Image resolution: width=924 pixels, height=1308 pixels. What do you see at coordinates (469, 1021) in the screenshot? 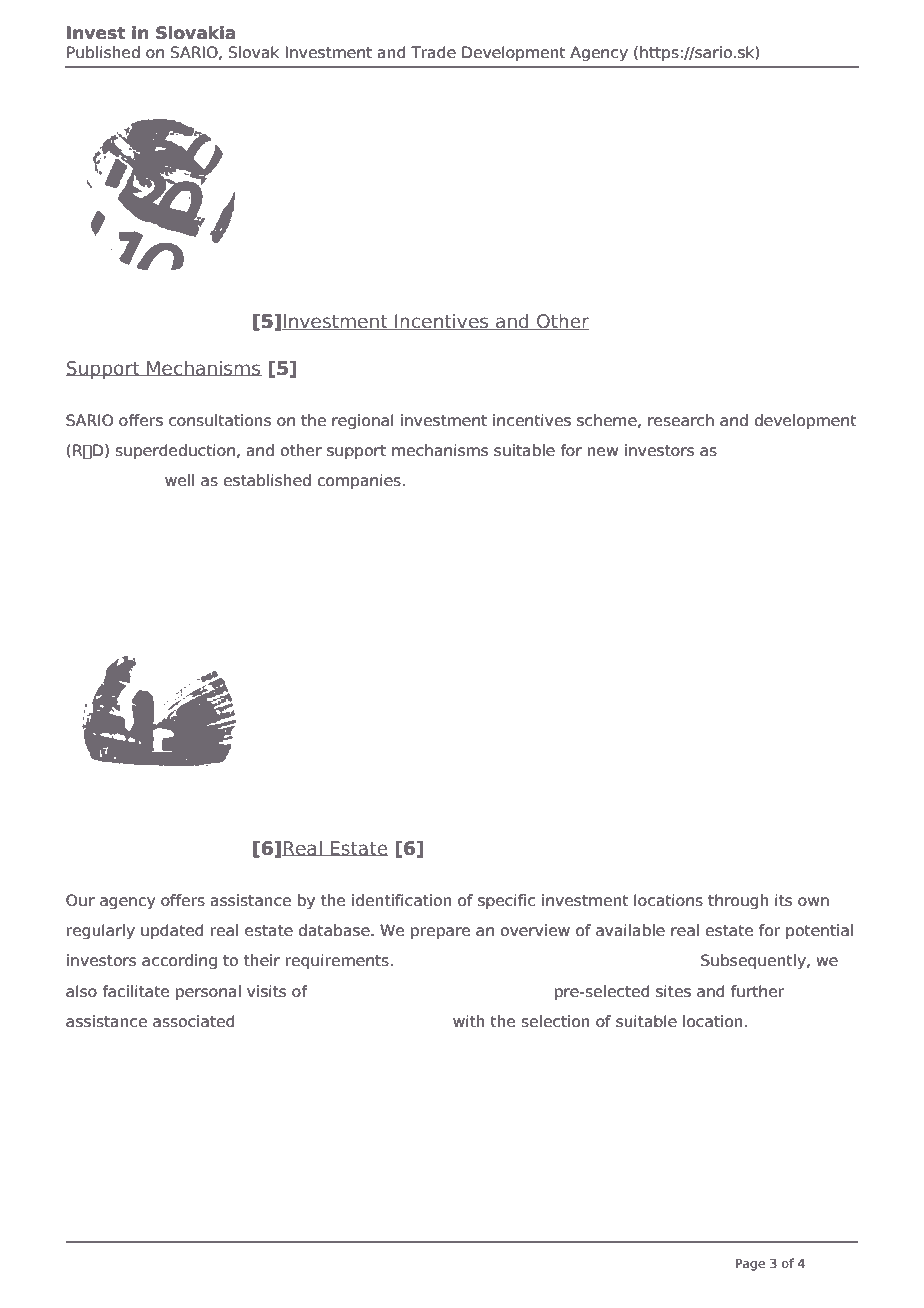
I see `with` at bounding box center [469, 1021].
